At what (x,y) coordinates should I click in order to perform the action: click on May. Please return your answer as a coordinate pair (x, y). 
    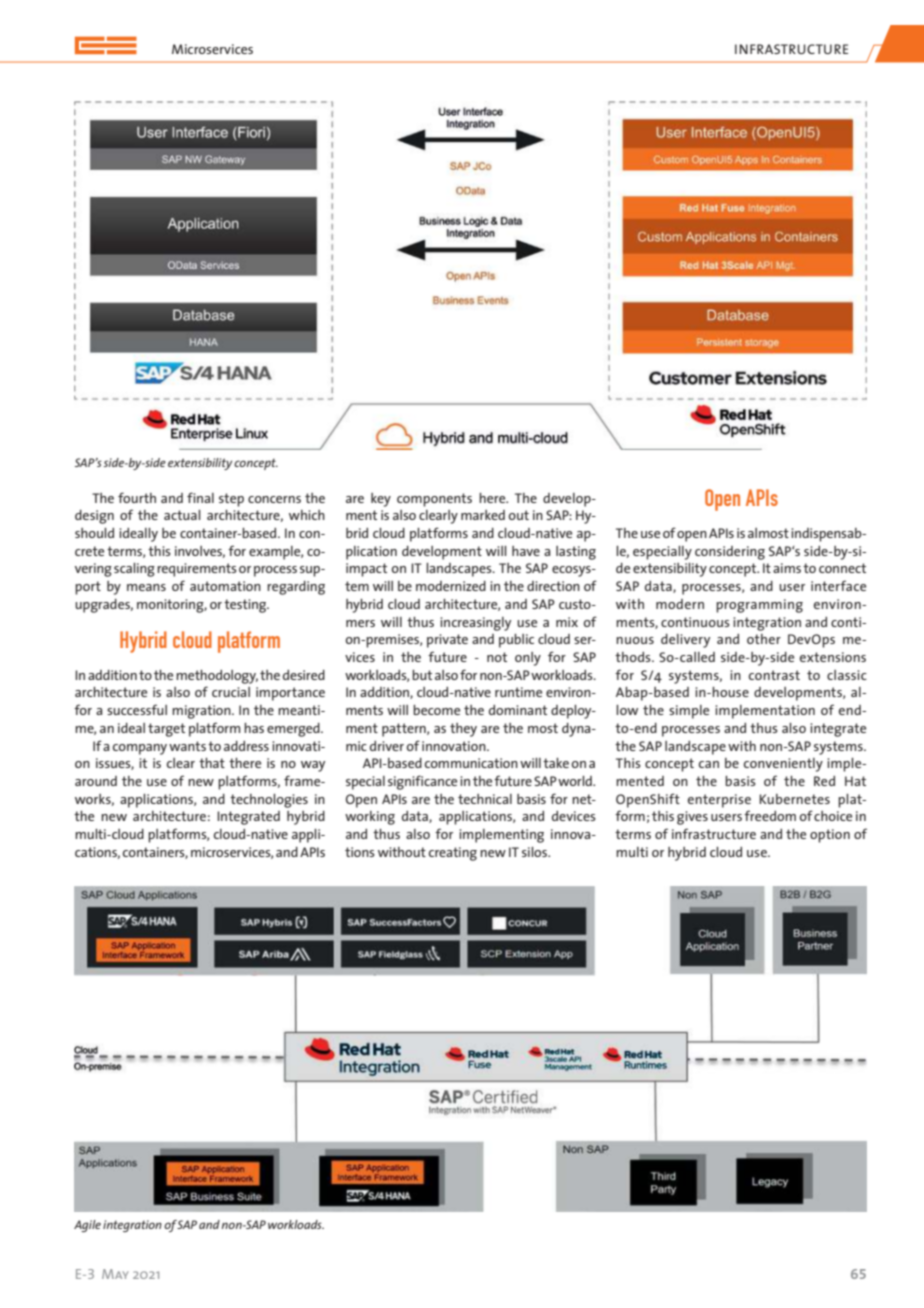
    Looking at the image, I should click on (115, 1274).
